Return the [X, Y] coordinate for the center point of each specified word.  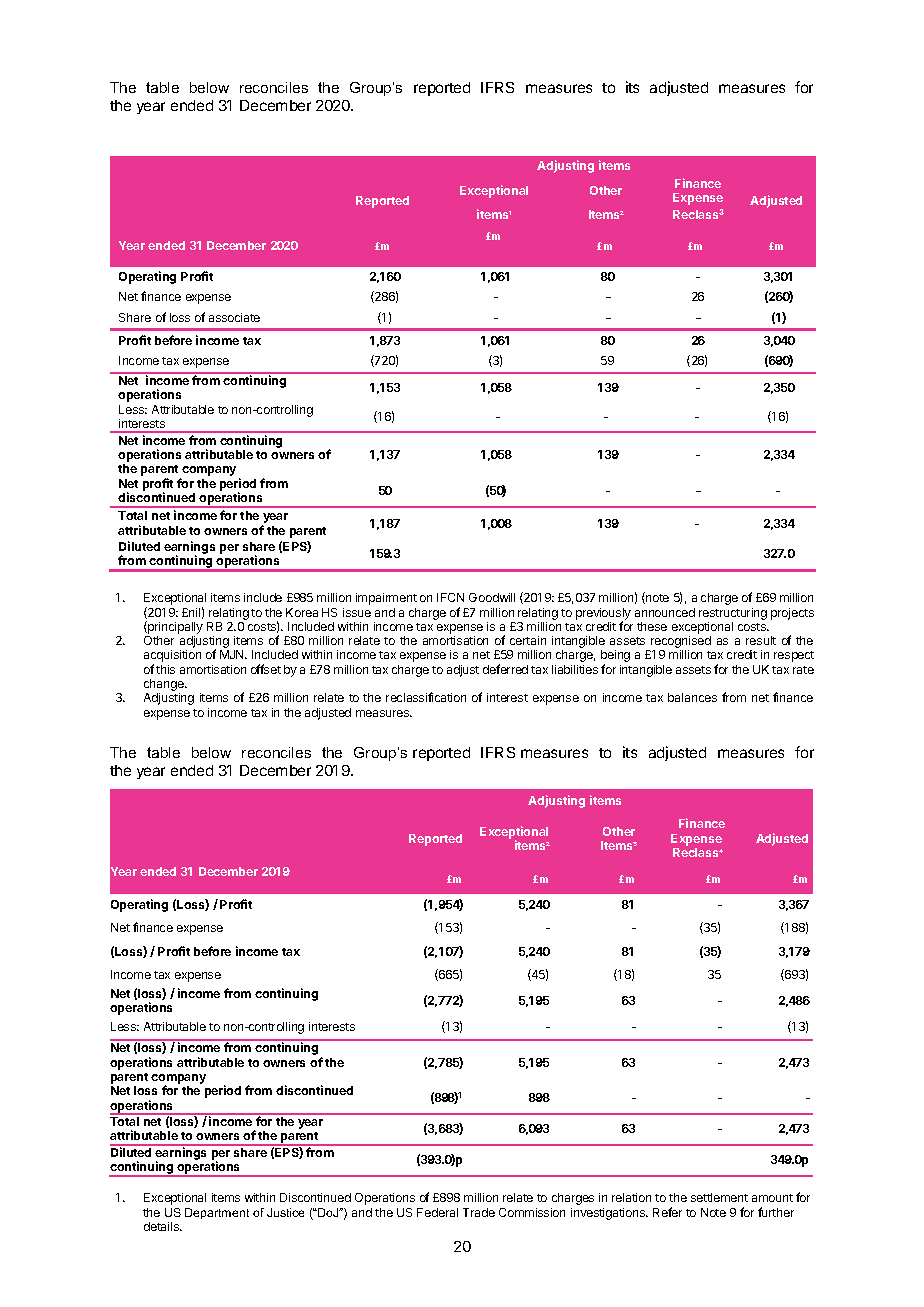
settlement [719, 1197]
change [165, 686]
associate [234, 317]
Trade [479, 1212]
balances [692, 697]
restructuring [733, 614]
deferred [505, 669]
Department [217, 1213]
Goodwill [492, 597]
